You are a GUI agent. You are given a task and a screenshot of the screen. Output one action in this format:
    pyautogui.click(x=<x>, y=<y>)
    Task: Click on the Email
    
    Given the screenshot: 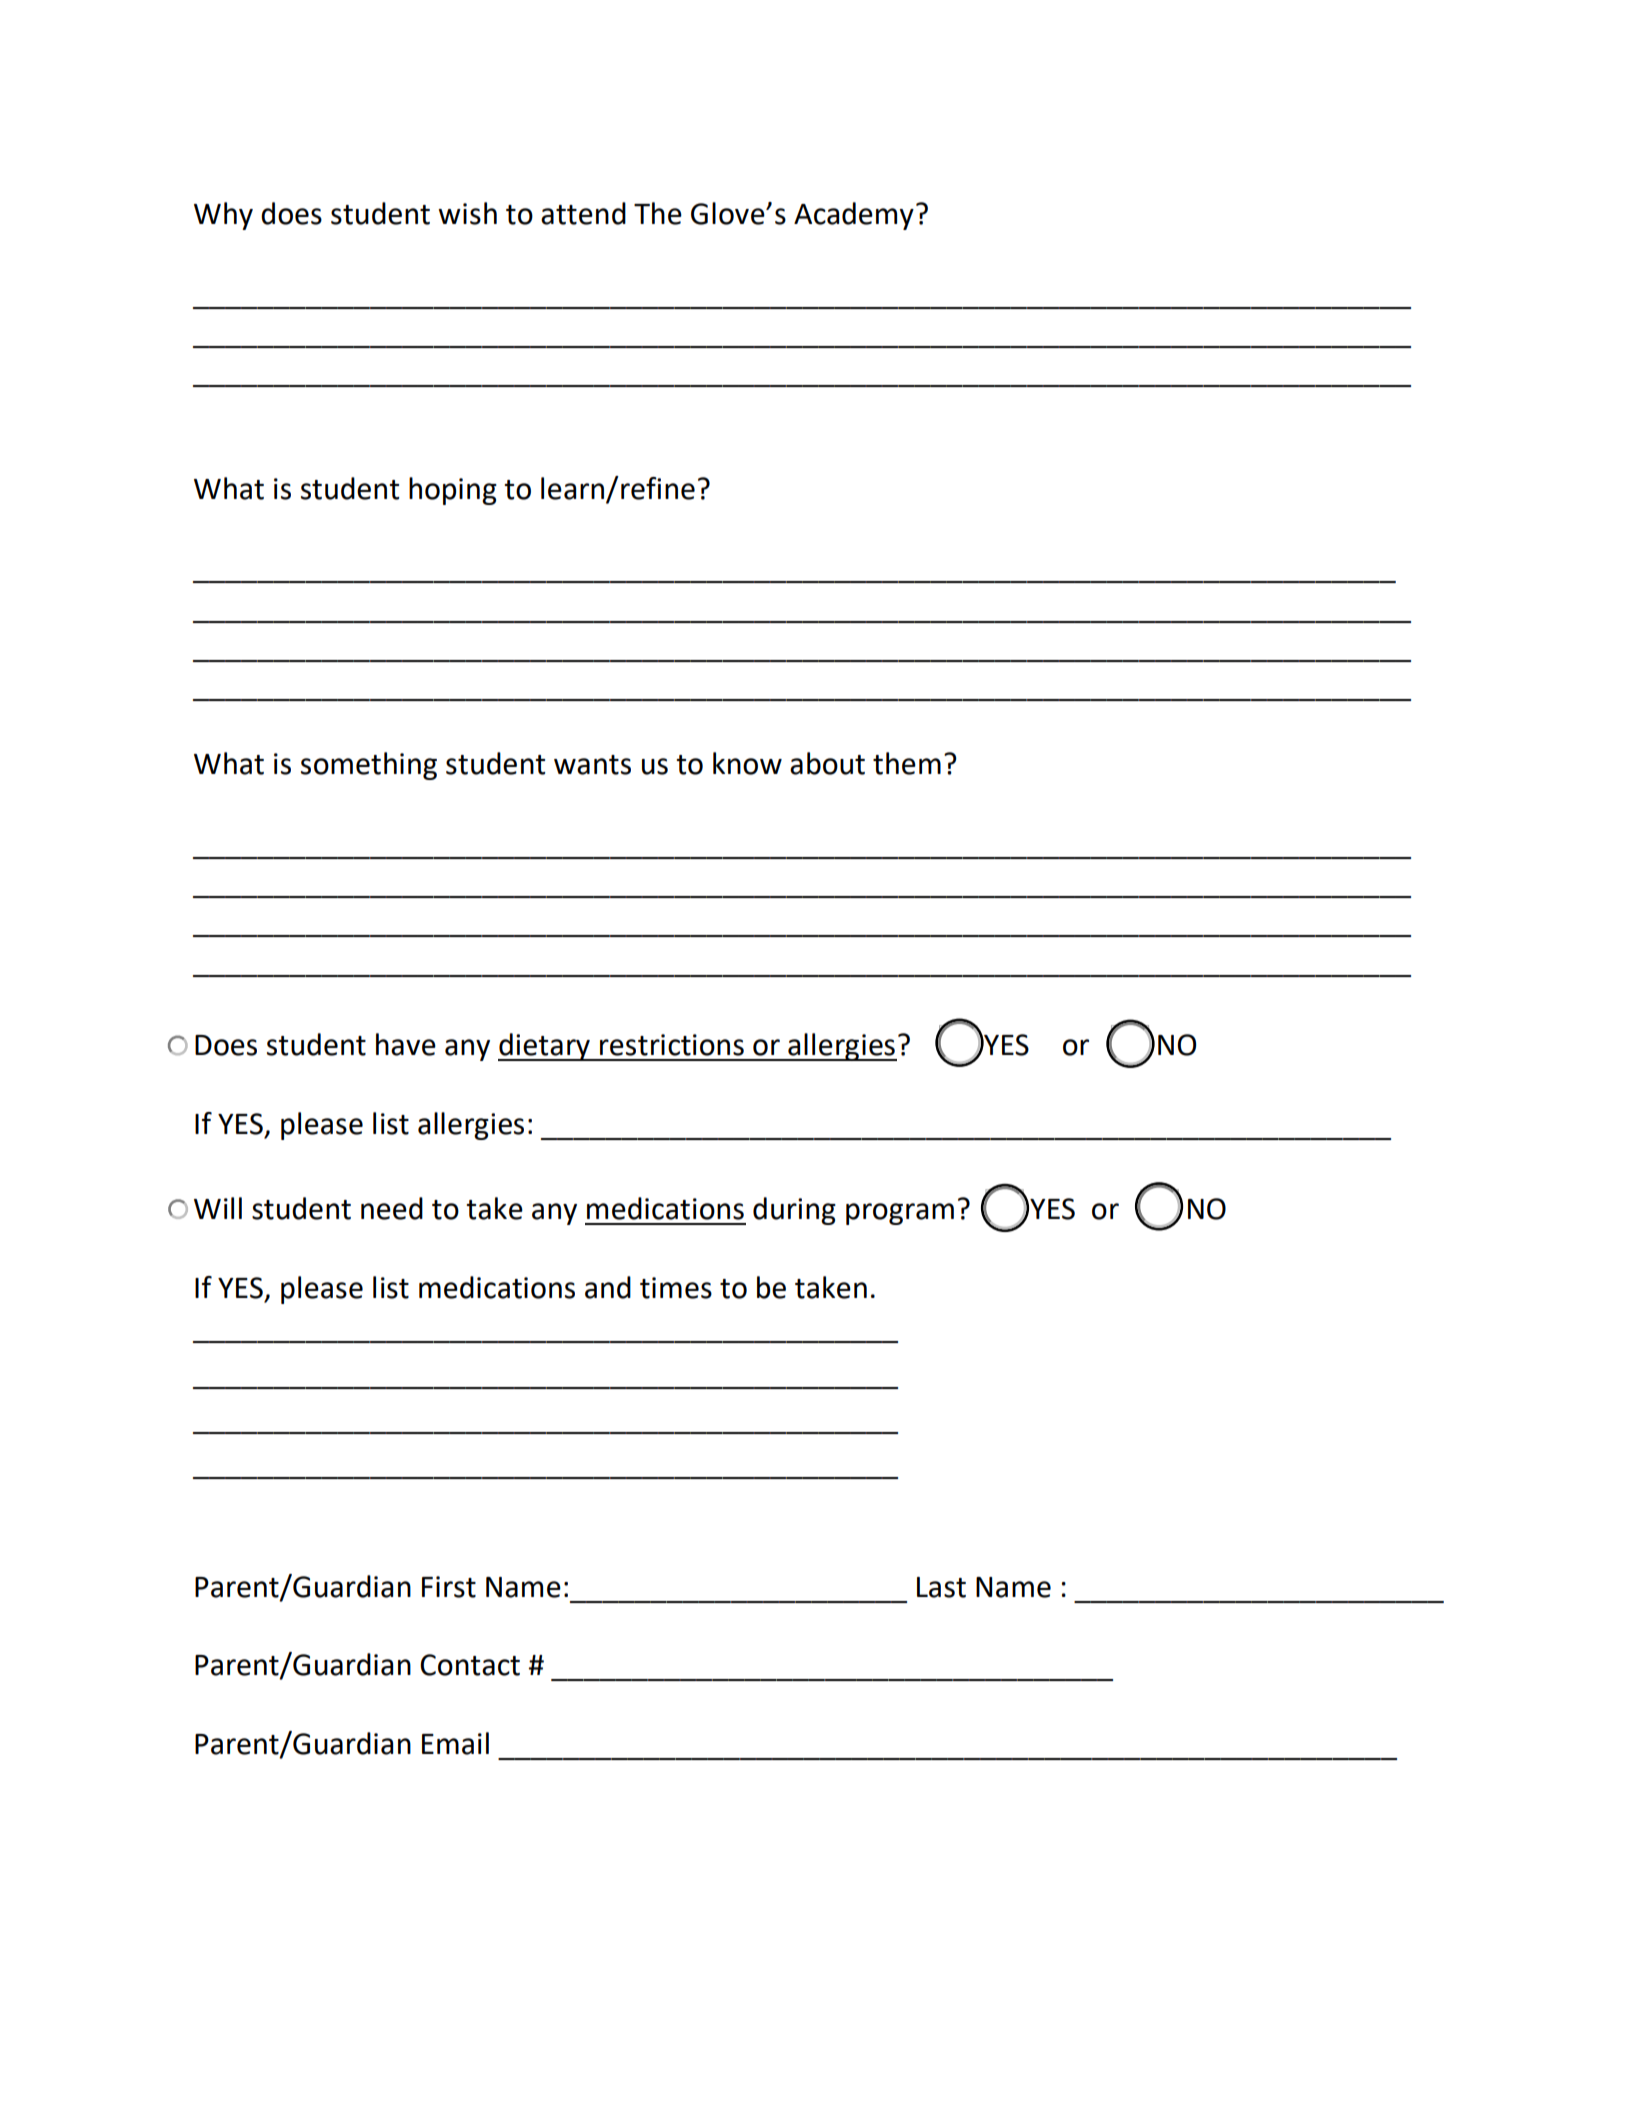 What is the action you would take?
    pyautogui.click(x=455, y=1743)
